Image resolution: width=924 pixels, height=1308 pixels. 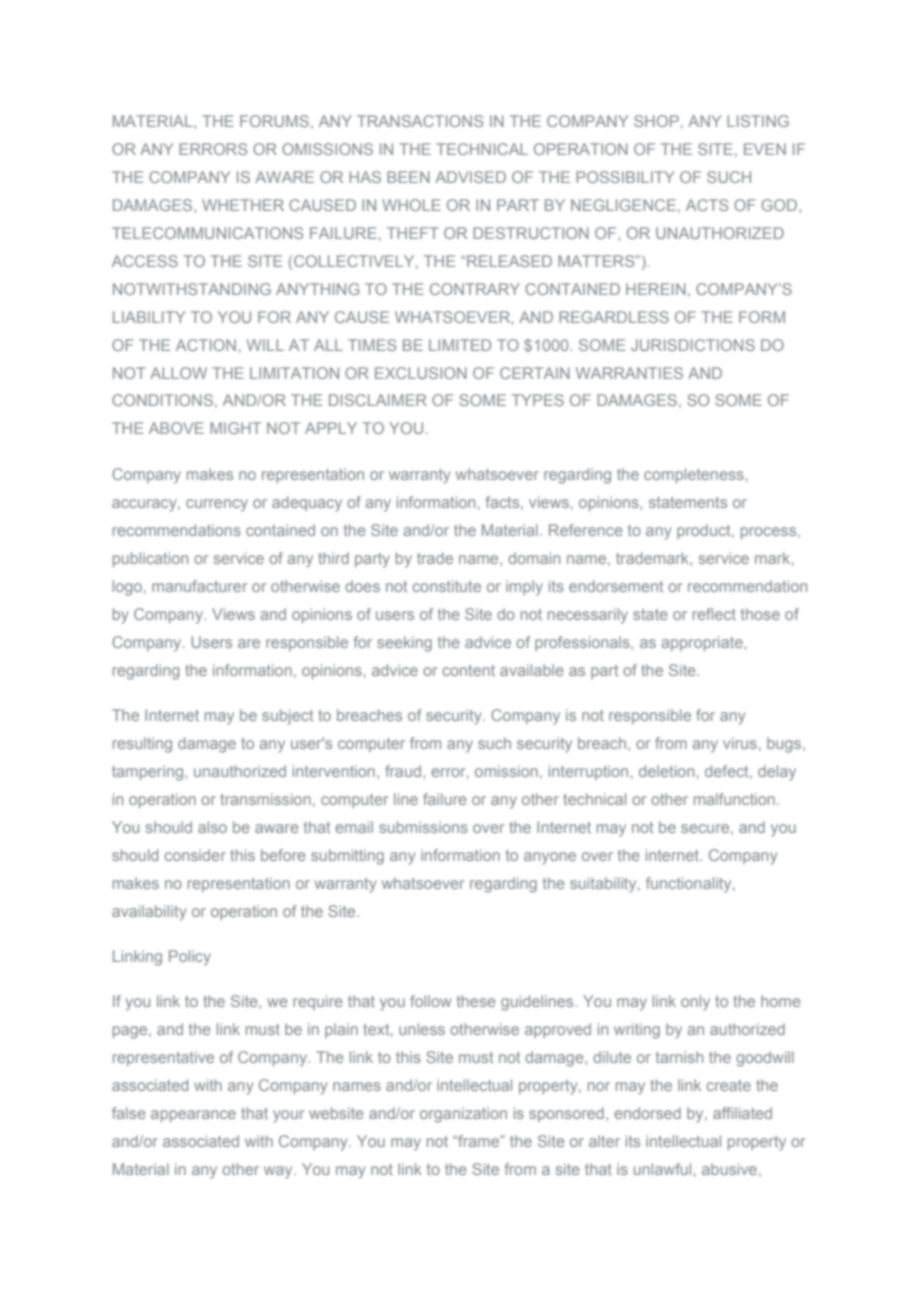 I want to click on submissions, so click(x=423, y=827).
